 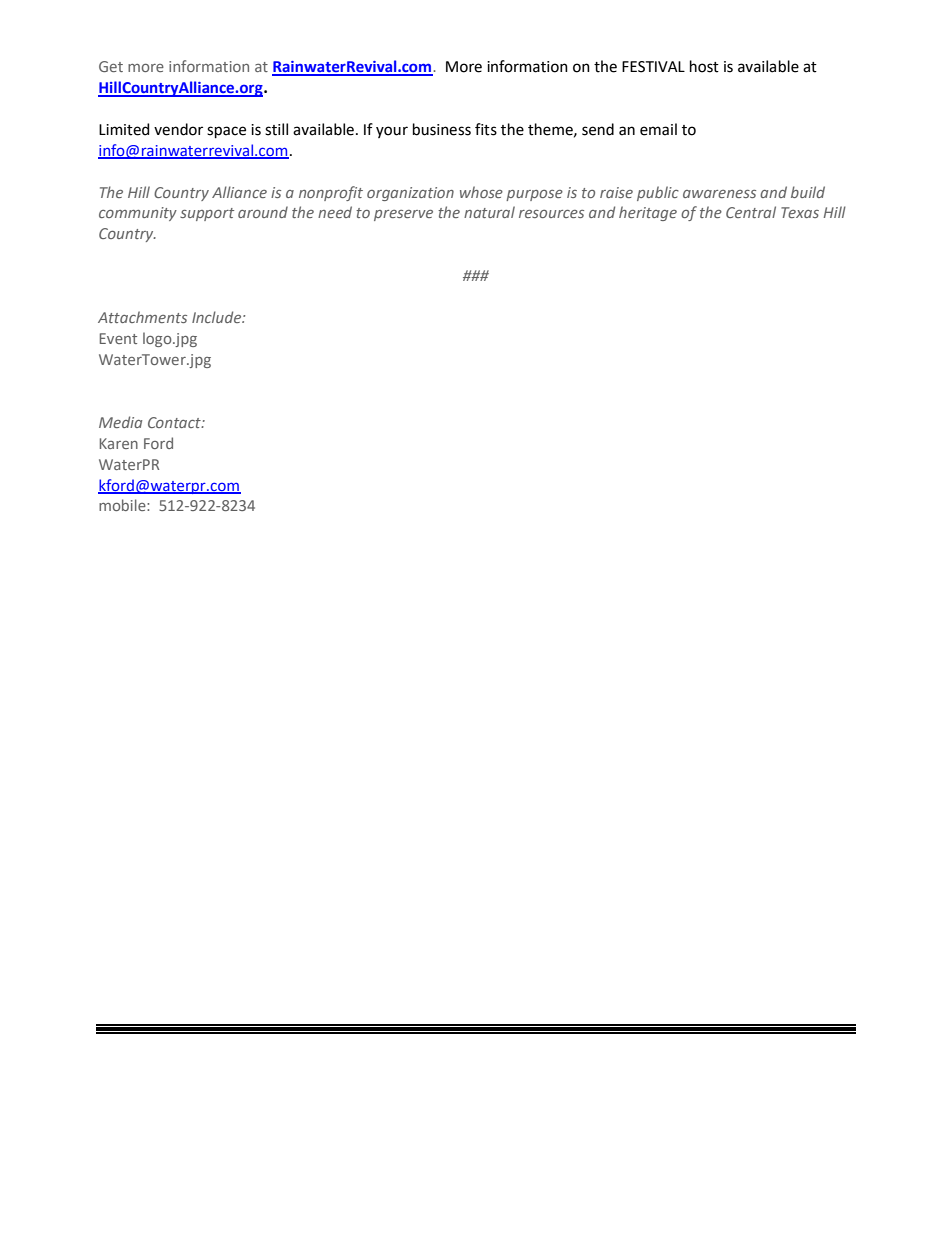 What do you see at coordinates (142, 317) in the screenshot?
I see `Attachments` at bounding box center [142, 317].
